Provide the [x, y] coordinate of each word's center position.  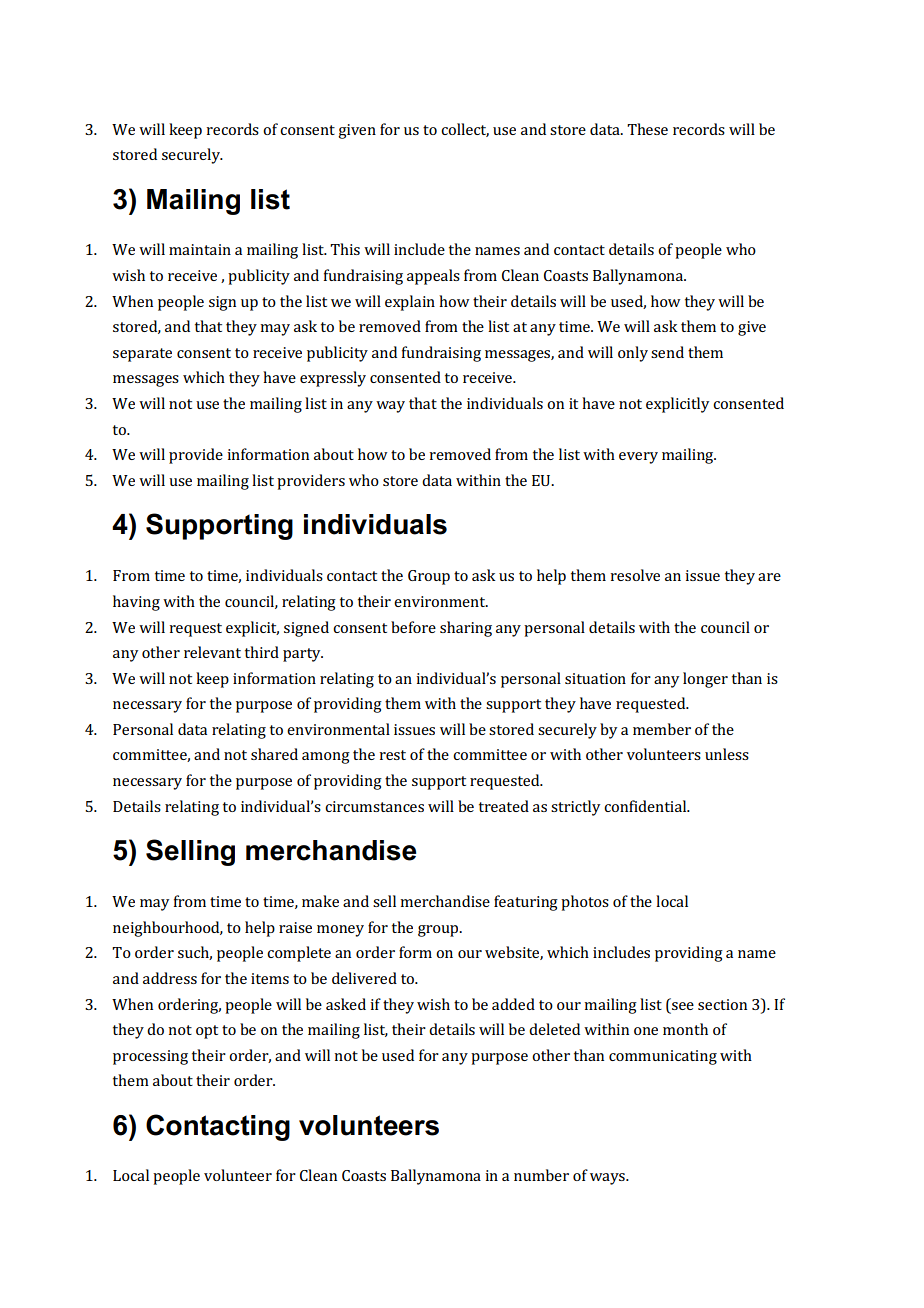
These [647, 129]
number [541, 1175]
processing [150, 1057]
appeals [433, 277]
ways [608, 1179]
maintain [200, 249]
